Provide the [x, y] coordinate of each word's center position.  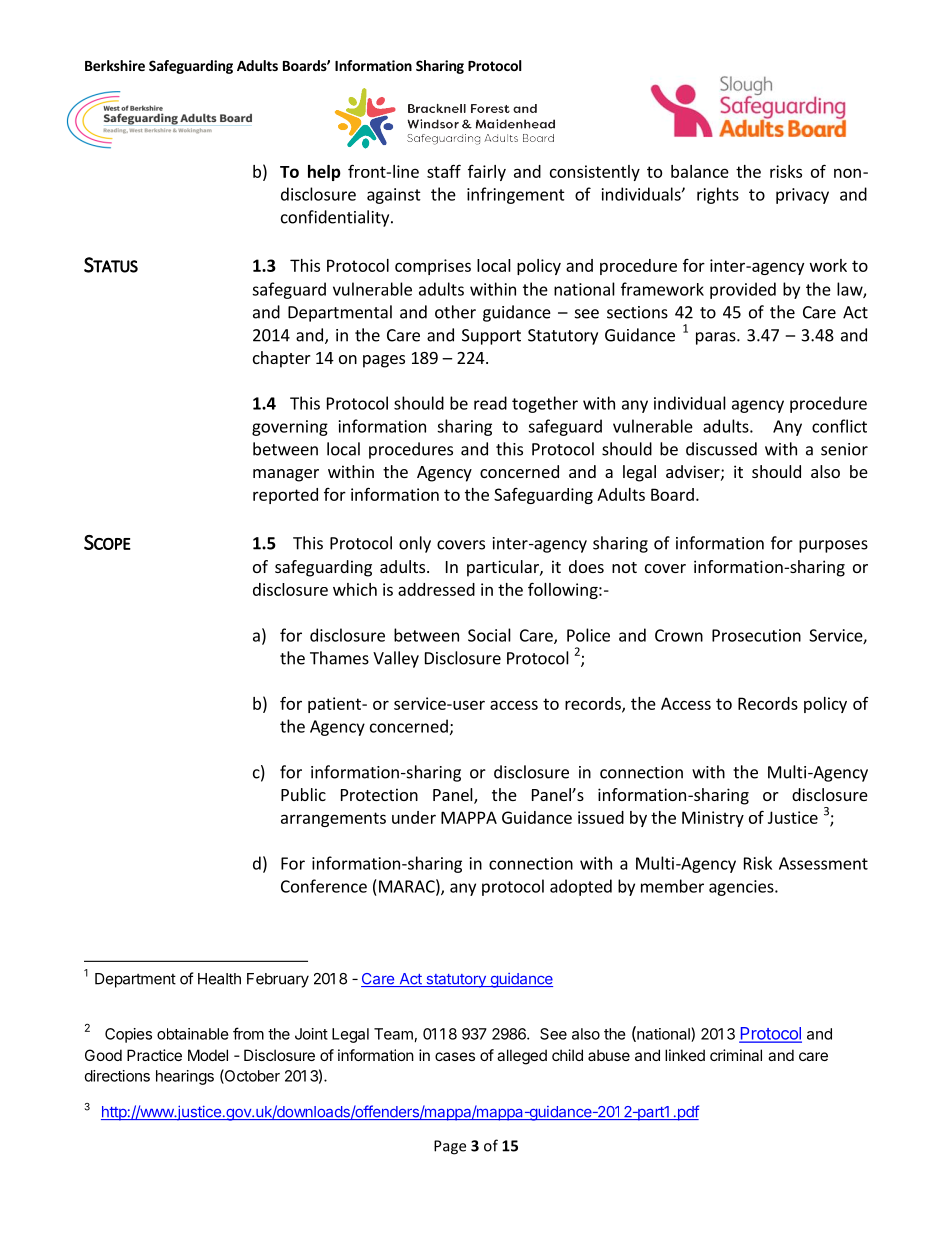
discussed [721, 449]
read [490, 403]
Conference [324, 886]
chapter [282, 359]
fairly [487, 173]
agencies [742, 888]
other [455, 312]
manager [286, 475]
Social [489, 635]
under [414, 817]
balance [700, 171]
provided [743, 290]
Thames [339, 658]
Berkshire [115, 65]
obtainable [193, 1034]
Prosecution [756, 635]
